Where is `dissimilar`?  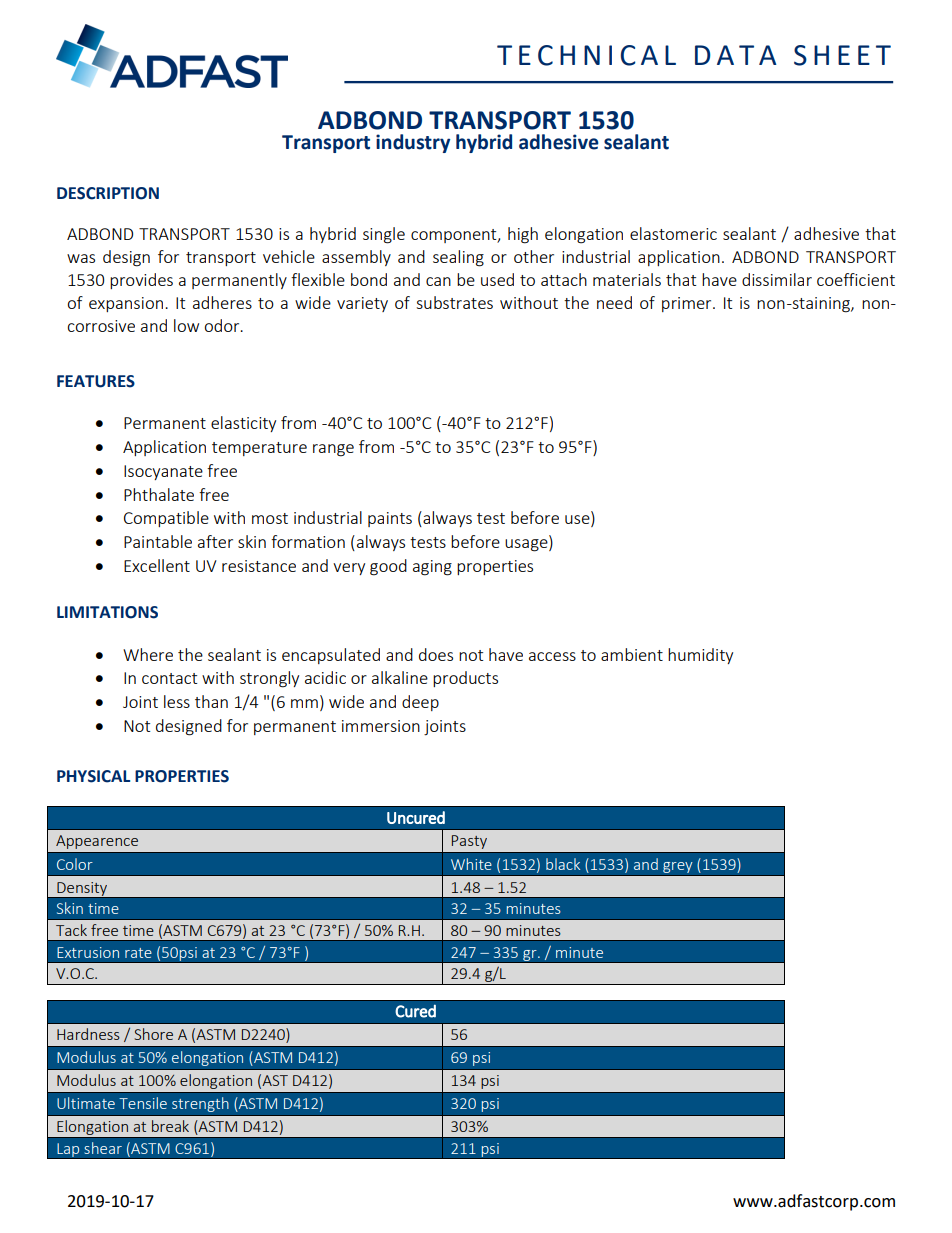 dissimilar is located at coordinates (777, 279).
